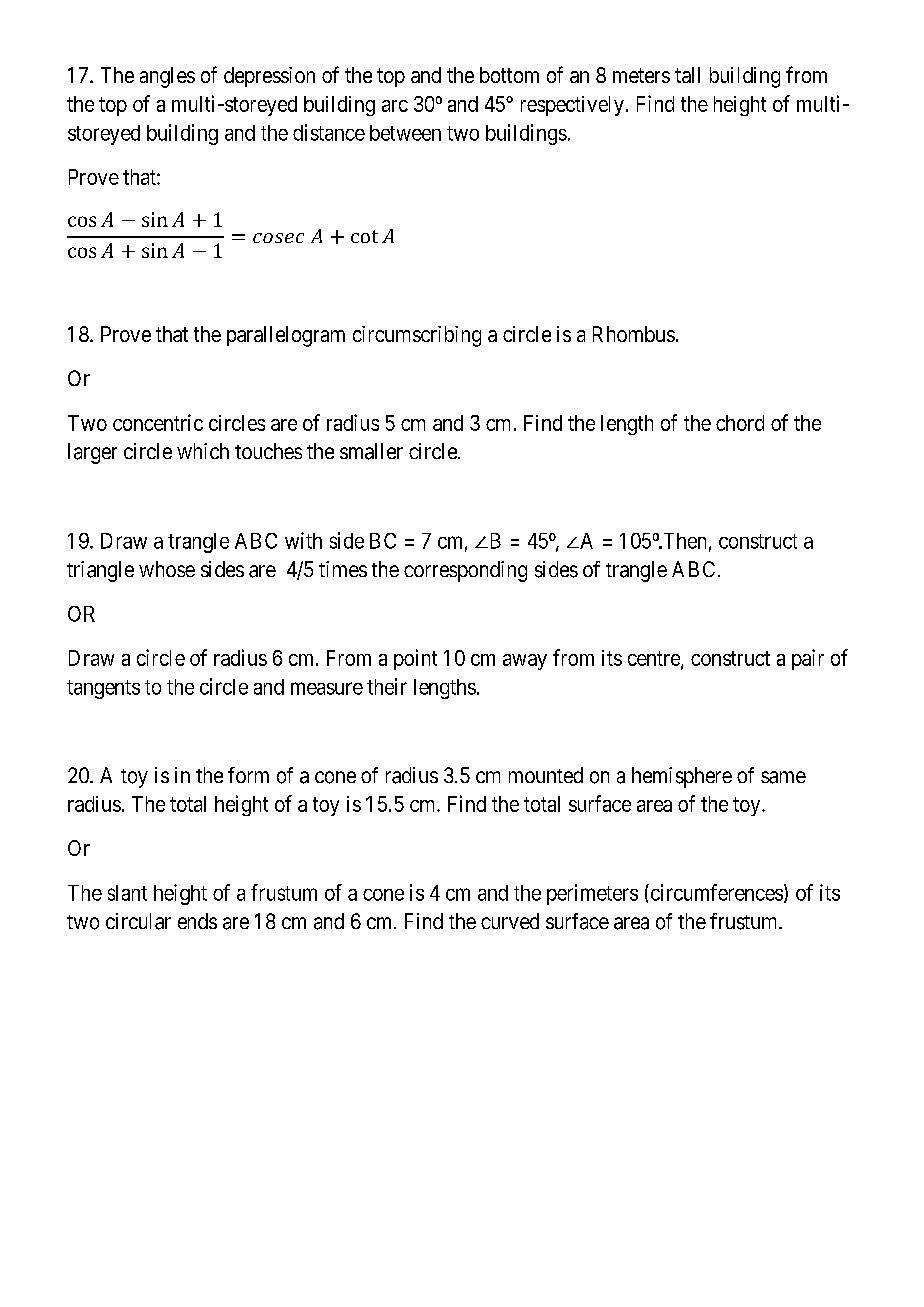 This screenshot has width=924, height=1307. I want to click on pair, so click(808, 659).
